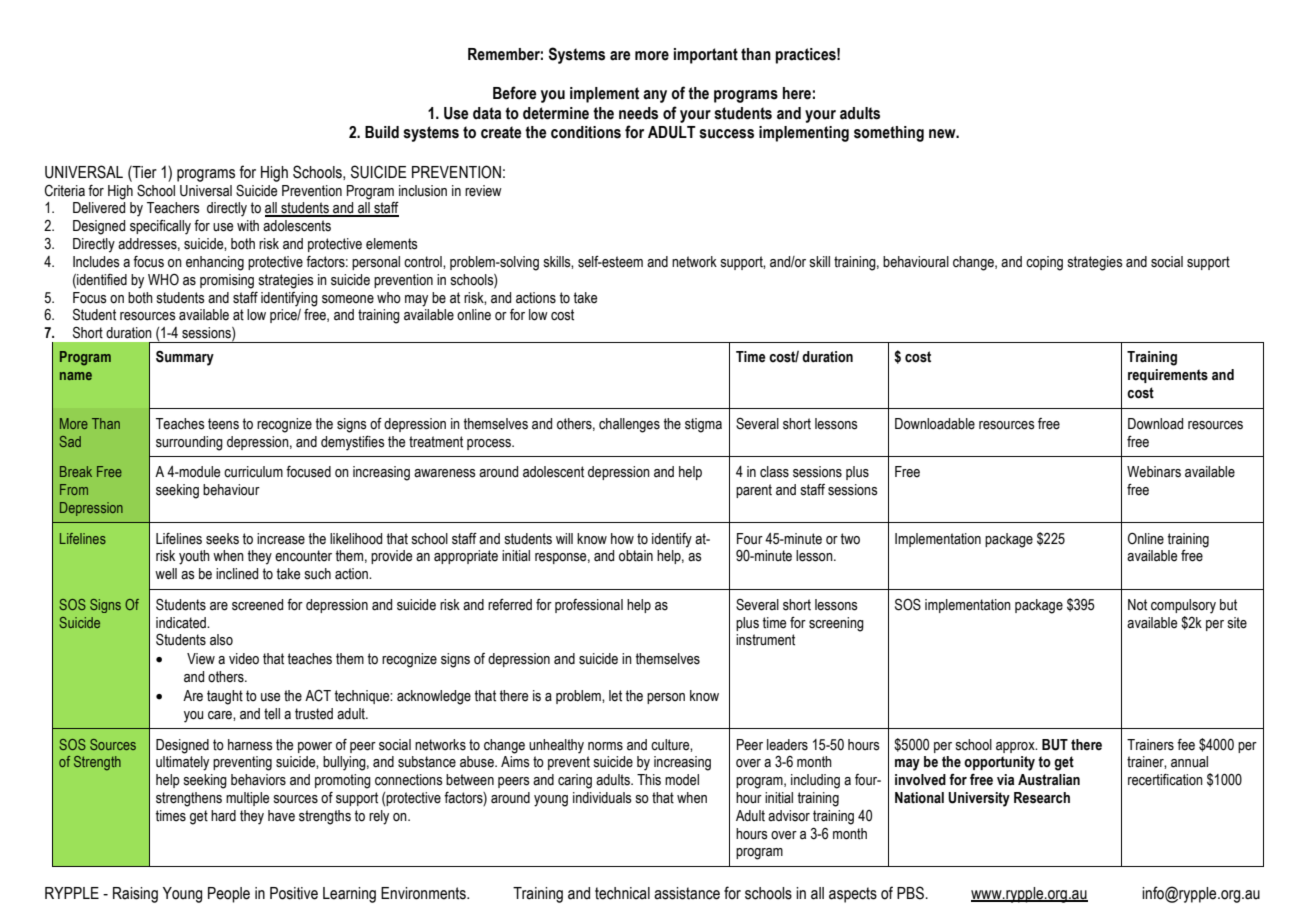  Describe the element at coordinates (1137, 605) in the image. I see `Not` at that location.
